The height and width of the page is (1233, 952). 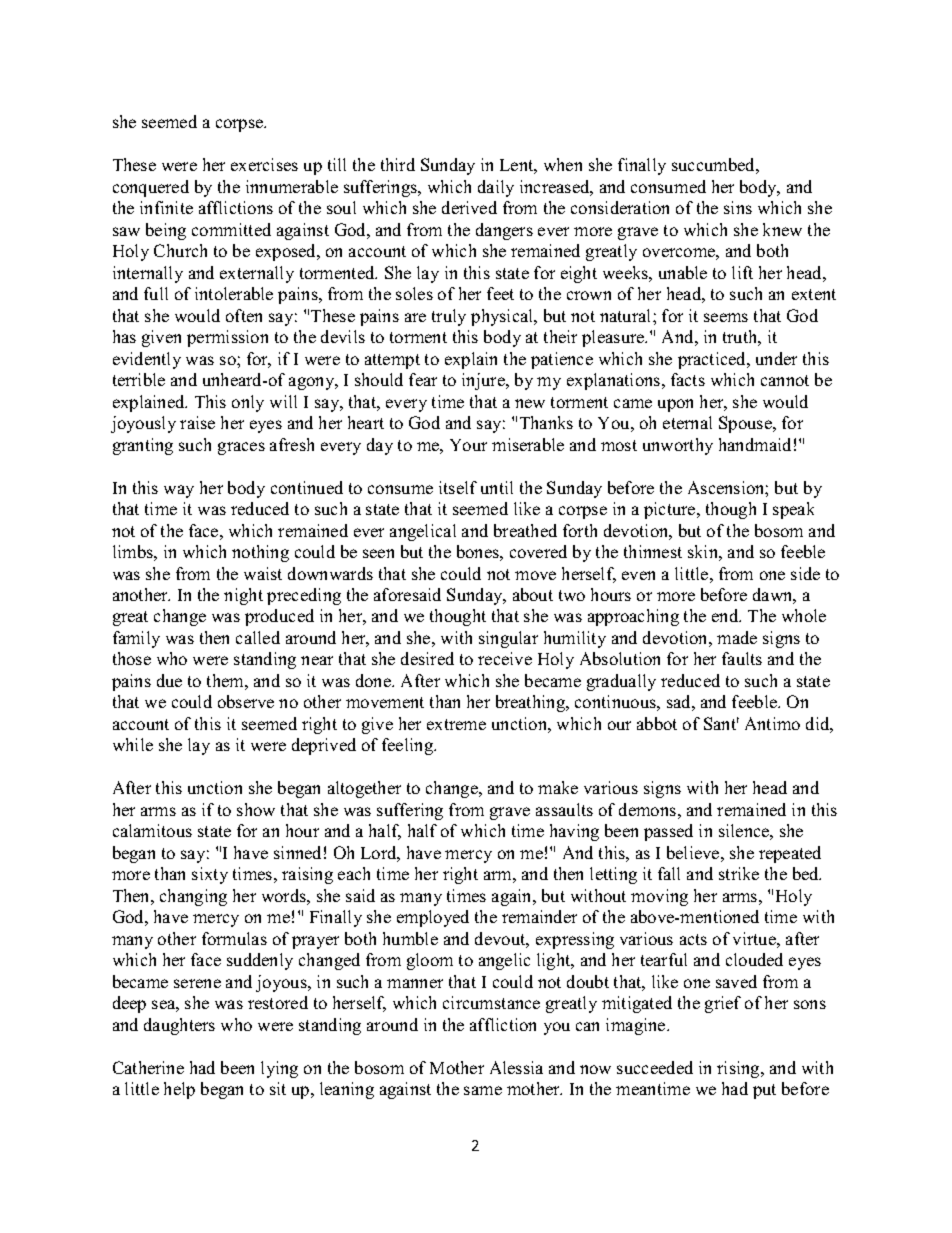 I want to click on called, so click(x=258, y=637).
